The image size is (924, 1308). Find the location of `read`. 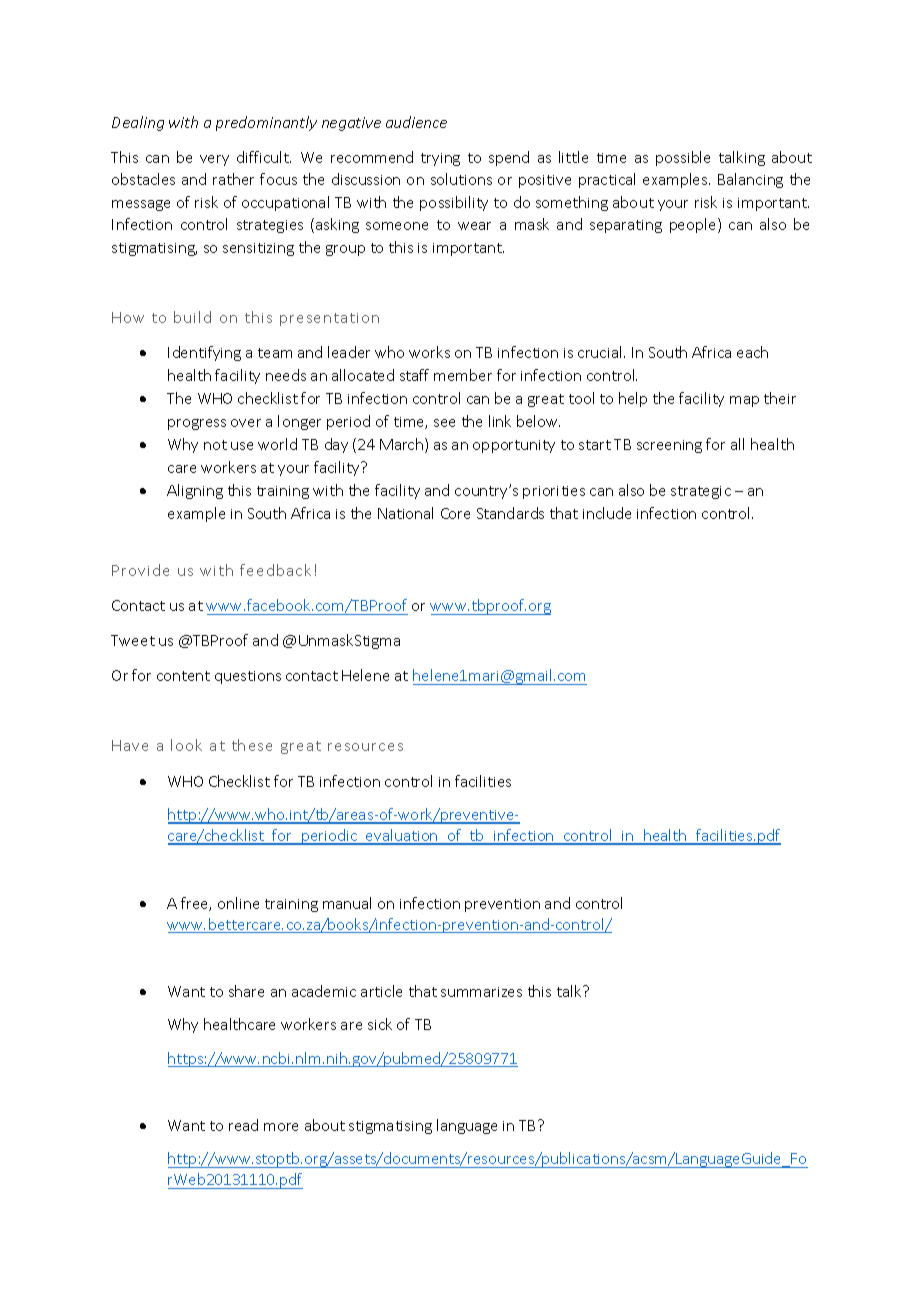

read is located at coordinates (243, 1125).
